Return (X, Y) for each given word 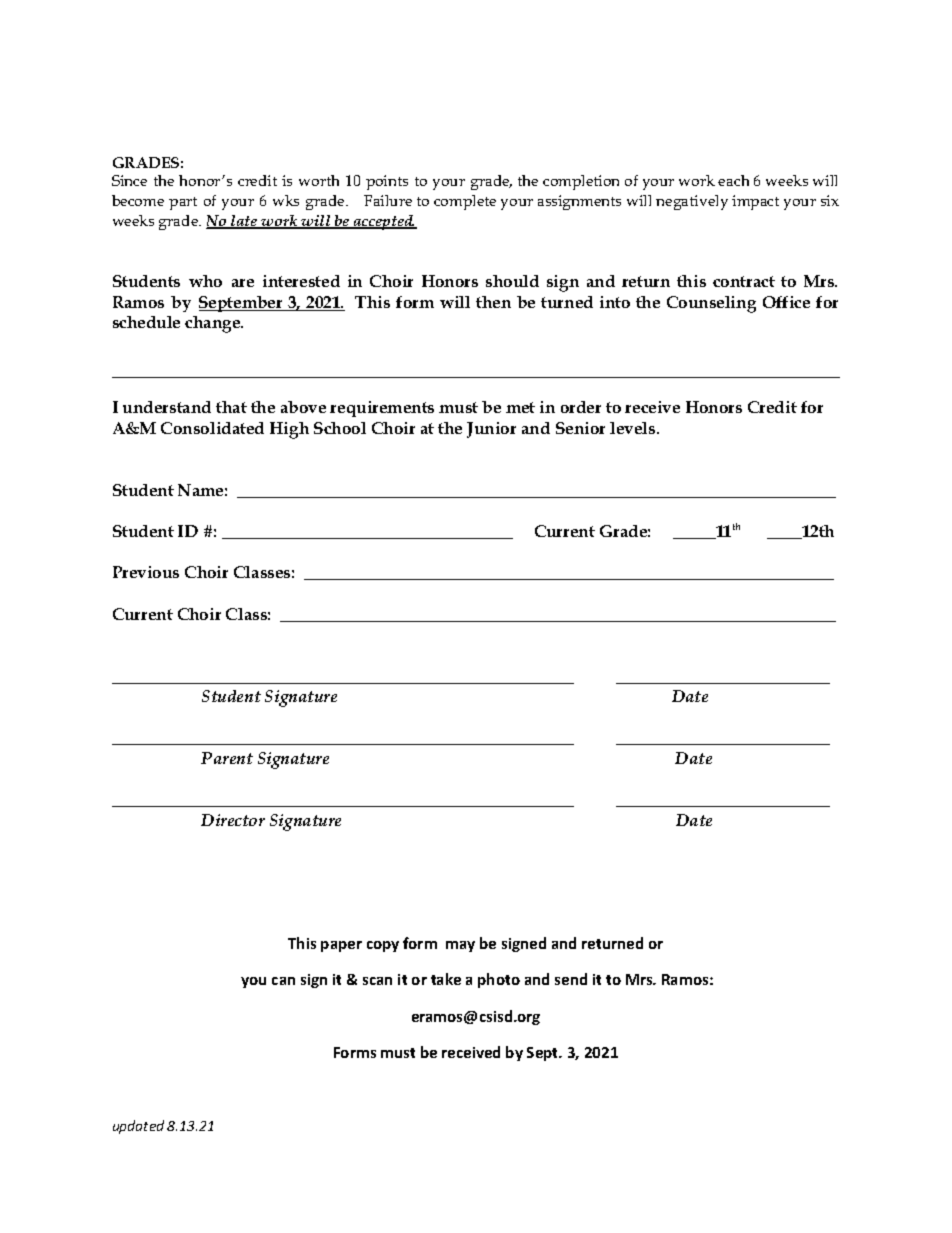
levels (634, 428)
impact (755, 202)
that (231, 407)
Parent (227, 758)
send (571, 979)
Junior (491, 430)
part (183, 203)
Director (233, 820)
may (460, 946)
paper (341, 946)
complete (465, 202)
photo (499, 980)
